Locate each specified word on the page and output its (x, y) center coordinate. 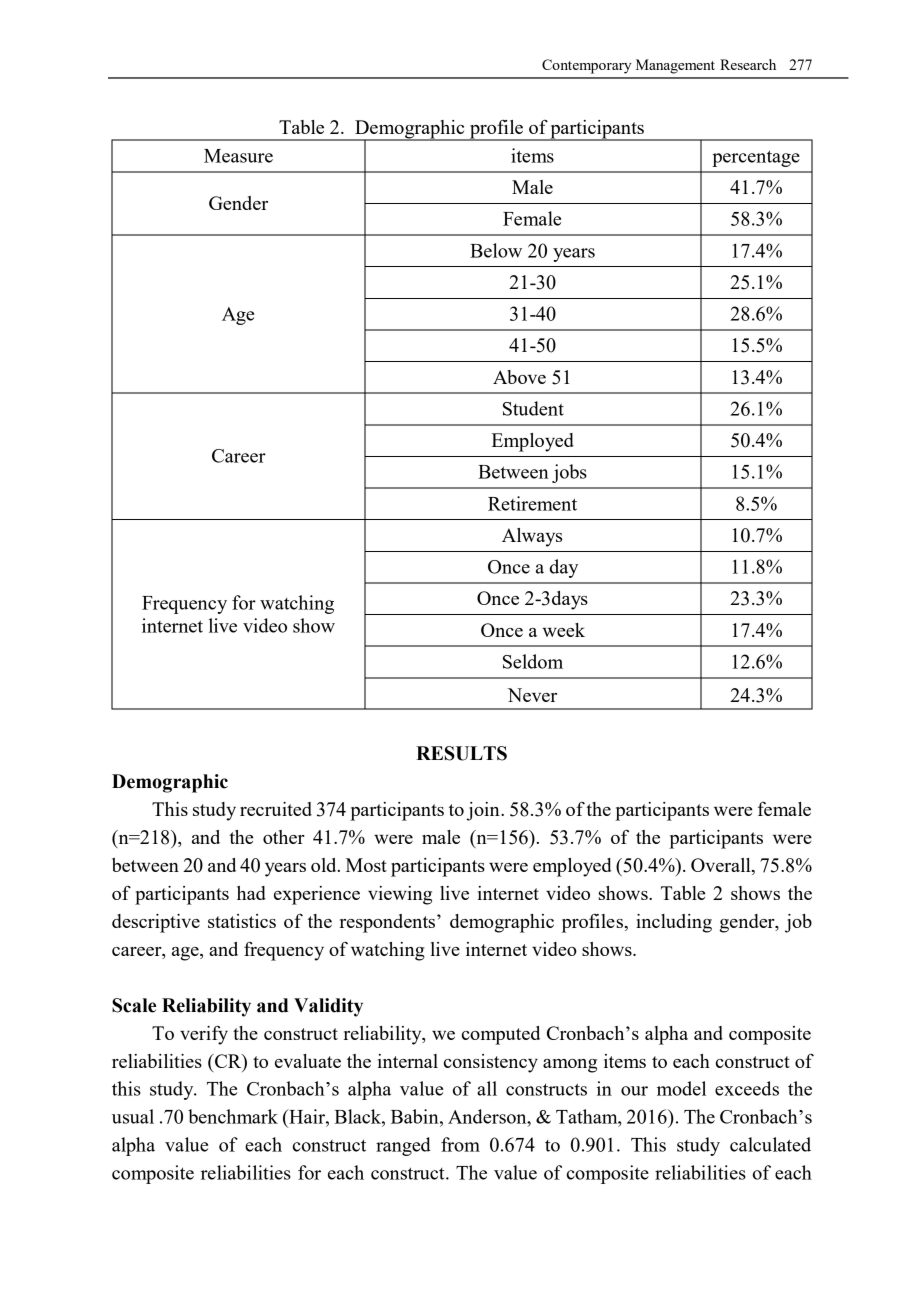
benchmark (233, 1116)
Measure (238, 156)
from (460, 1144)
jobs (569, 473)
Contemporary (586, 66)
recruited (276, 809)
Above (519, 377)
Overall (722, 866)
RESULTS (461, 753)
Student (533, 408)
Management (675, 66)
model (681, 1088)
